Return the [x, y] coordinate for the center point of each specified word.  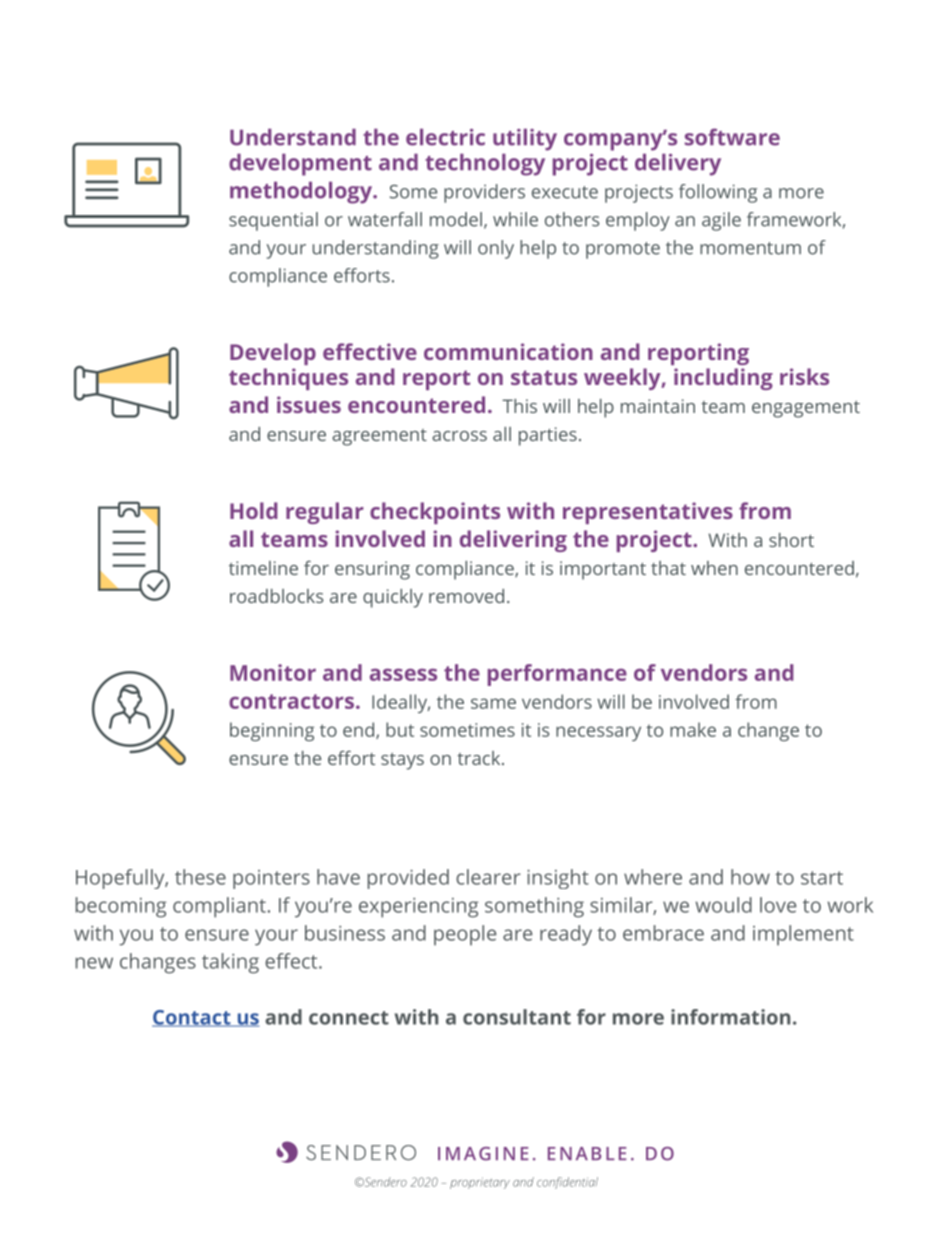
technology [485, 165]
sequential [273, 221]
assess [403, 674]
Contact [192, 1018]
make [693, 729]
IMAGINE [483, 1154]
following [718, 193]
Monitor [273, 672]
